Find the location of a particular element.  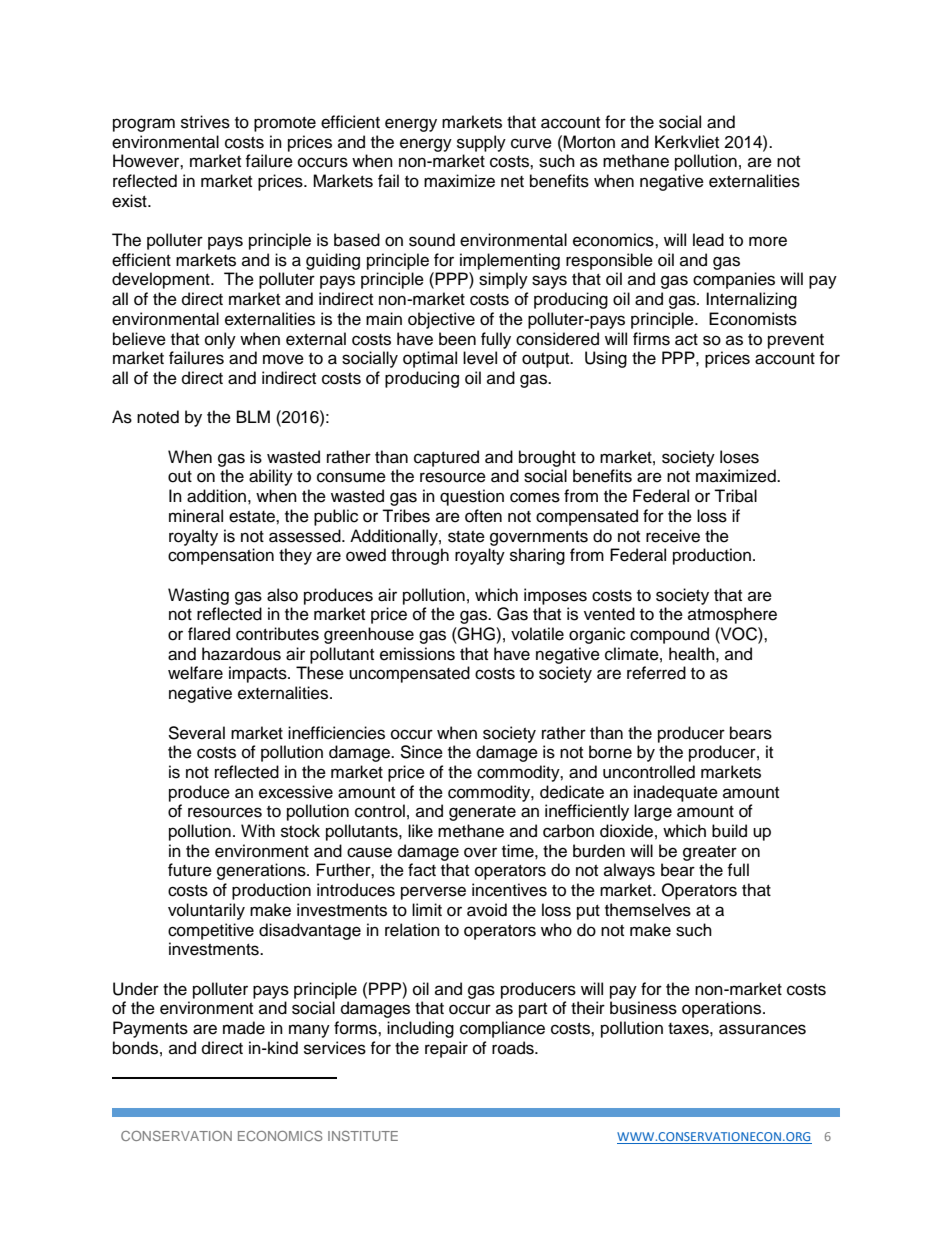

assurances is located at coordinates (762, 1029).
